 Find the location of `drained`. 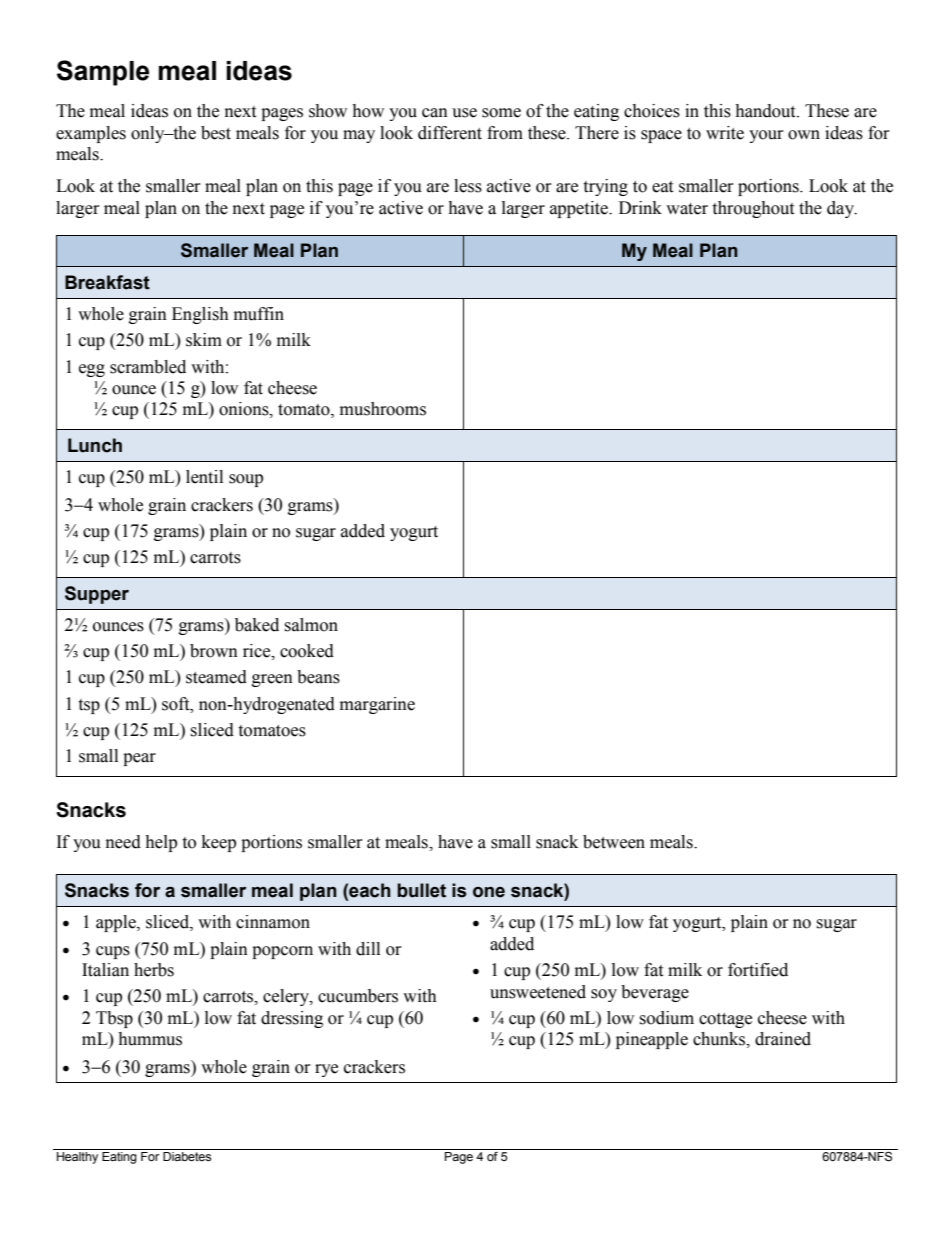

drained is located at coordinates (783, 1039).
